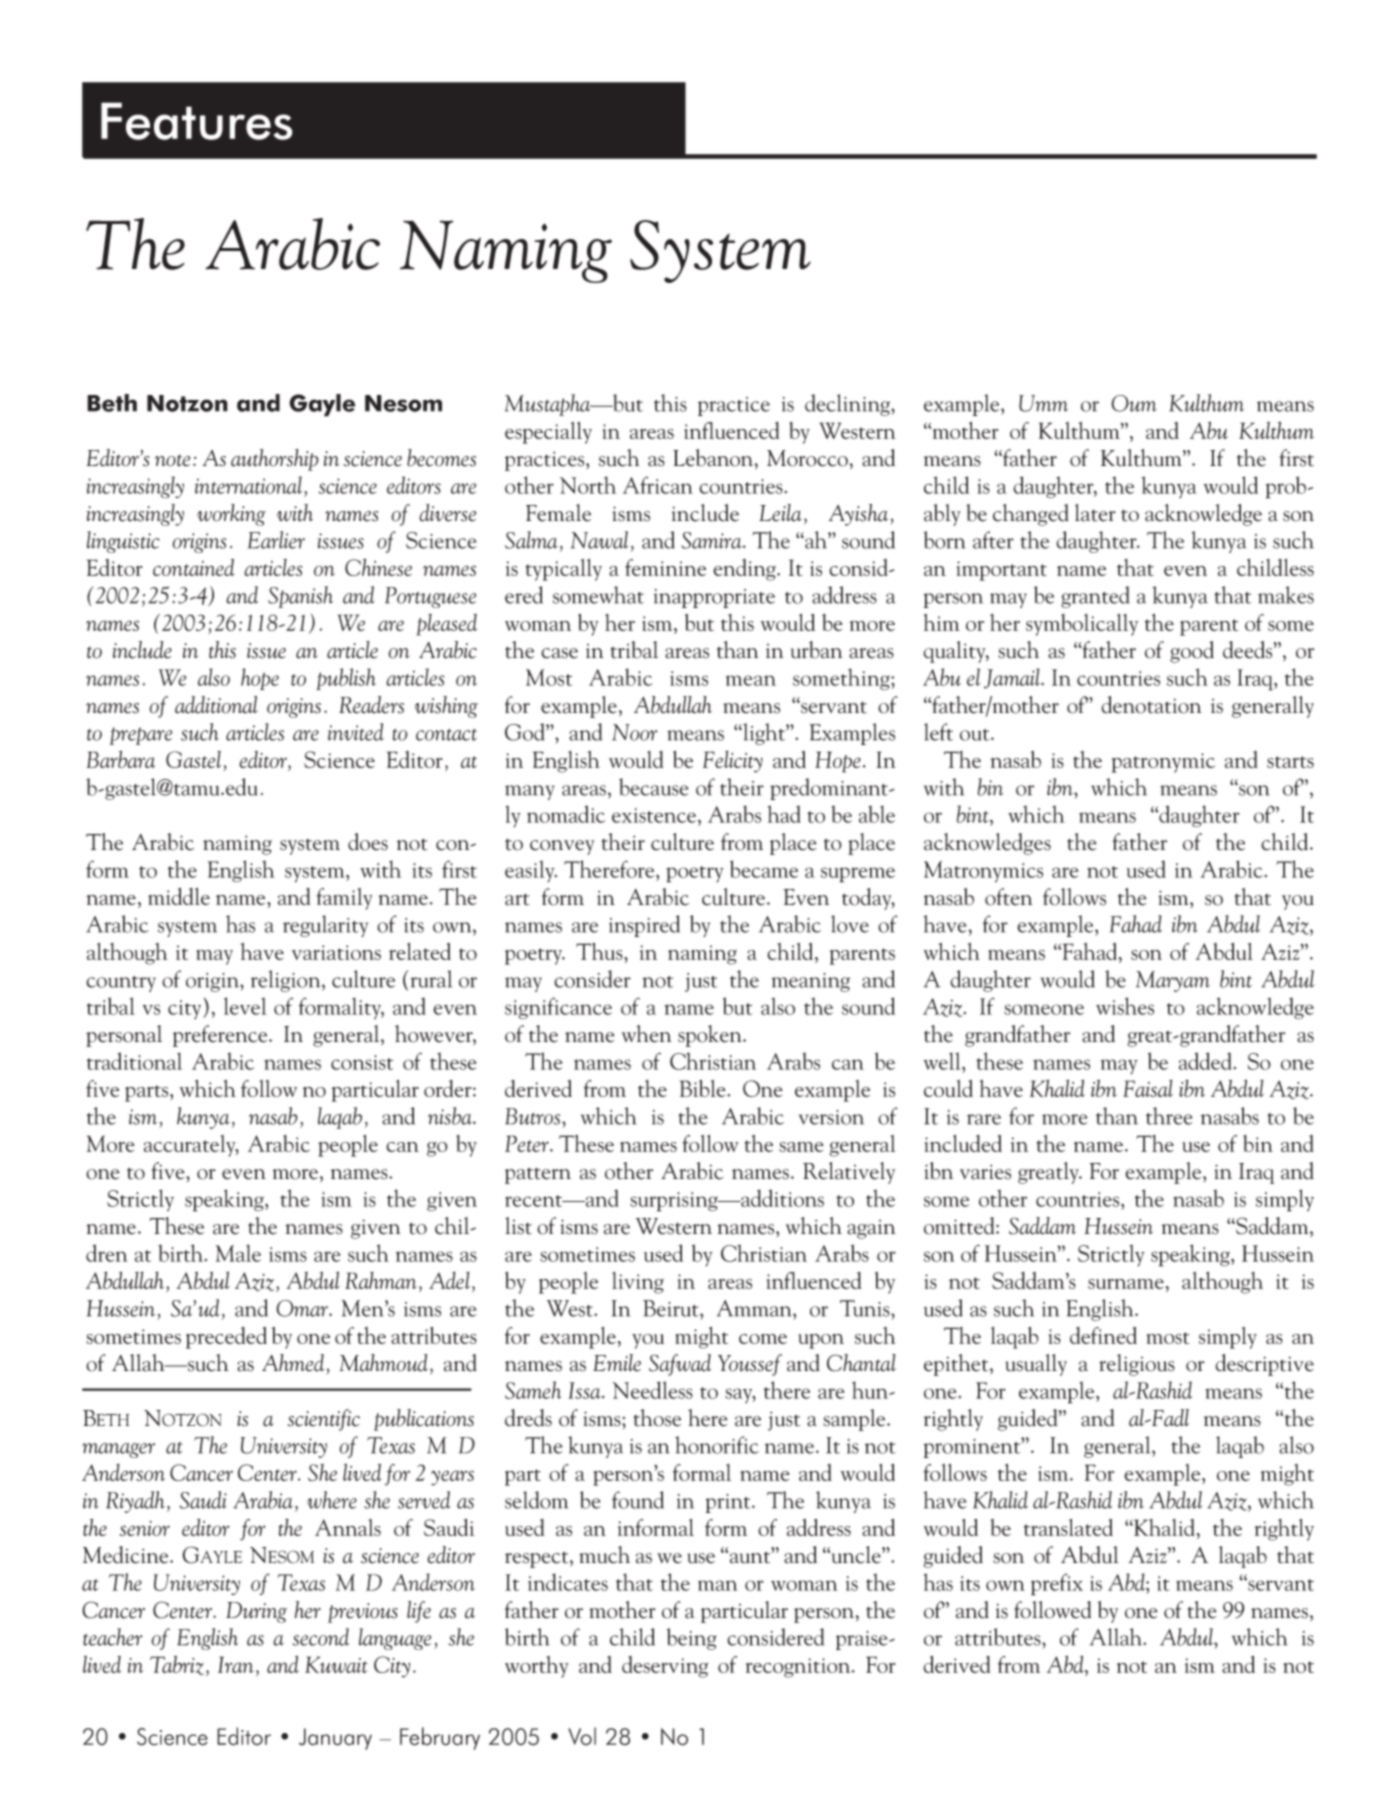 The width and height of the image is (1399, 1810). What do you see at coordinates (1151, 705) in the image?
I see `denotation` at bounding box center [1151, 705].
